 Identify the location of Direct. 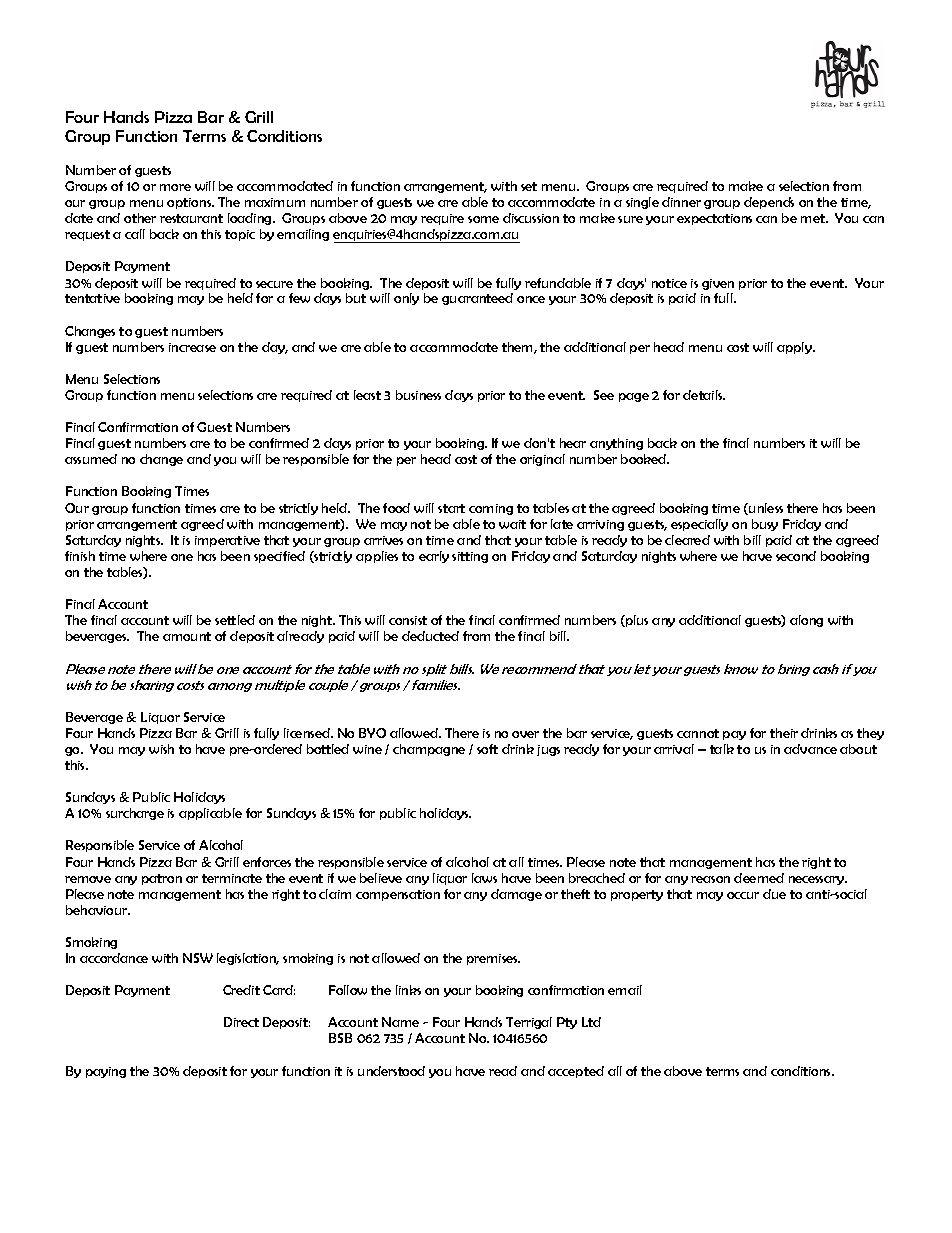
(241, 1022).
